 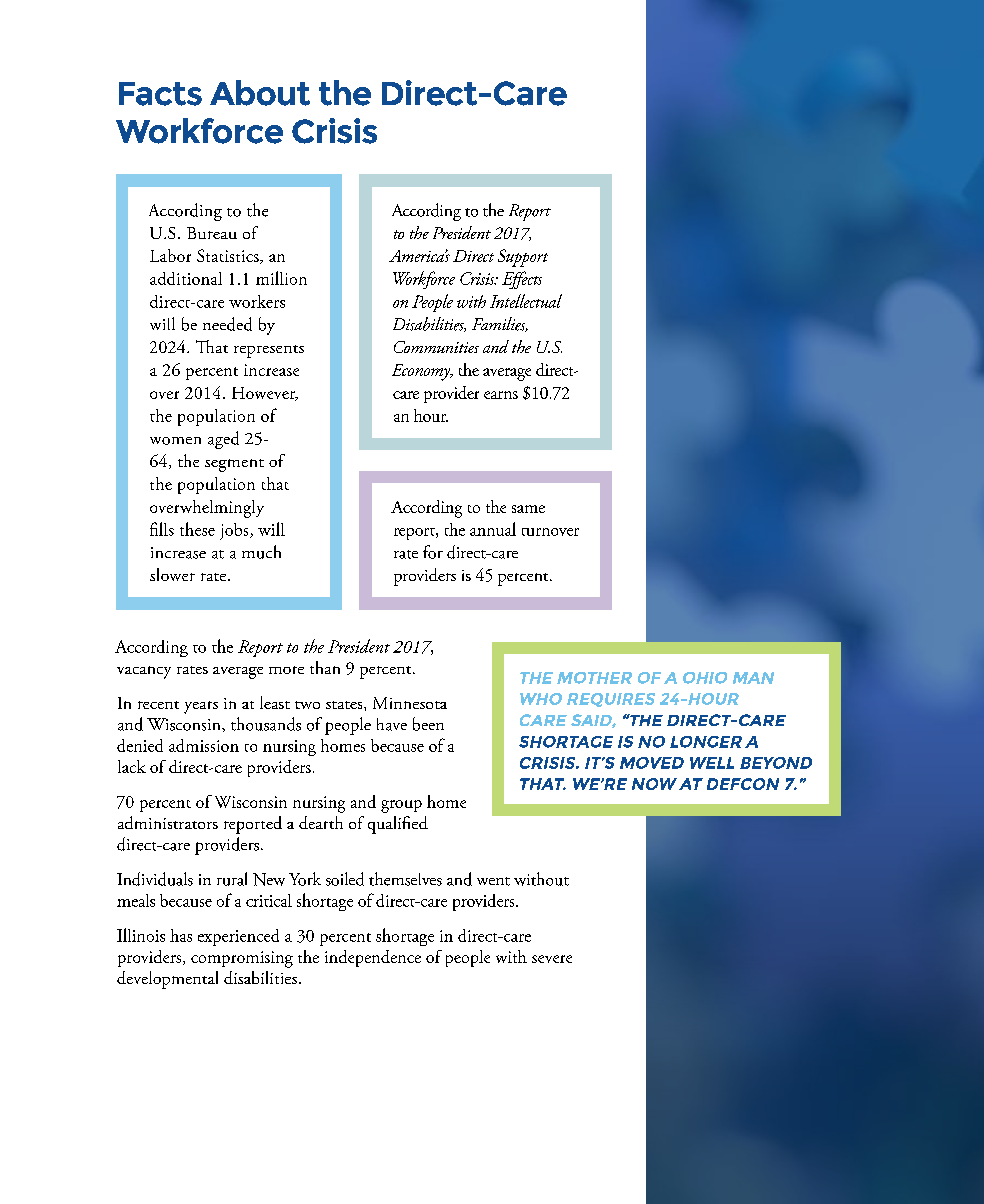 I want to click on severe, so click(x=552, y=959).
